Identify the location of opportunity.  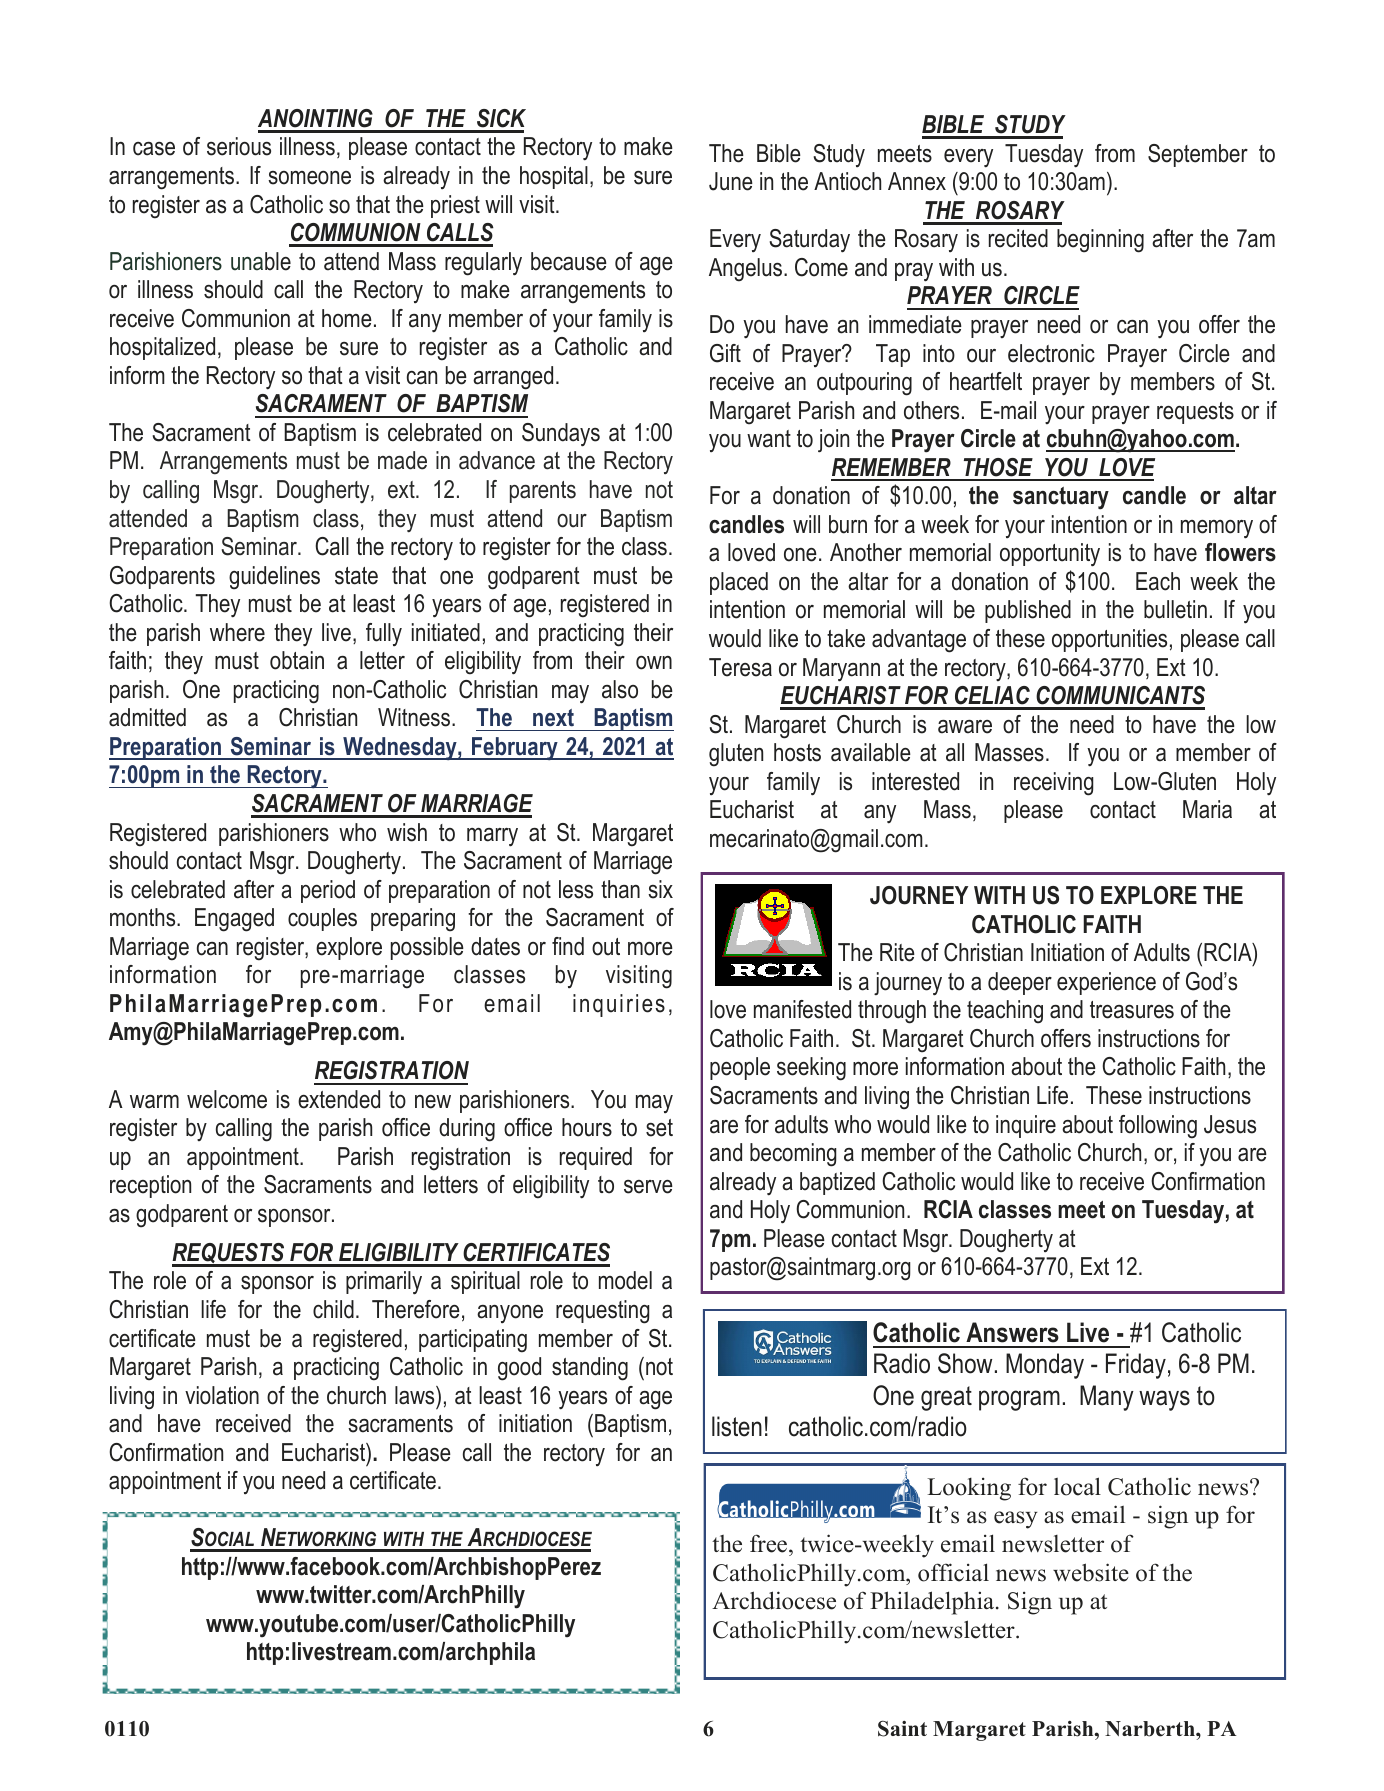
(1050, 555).
